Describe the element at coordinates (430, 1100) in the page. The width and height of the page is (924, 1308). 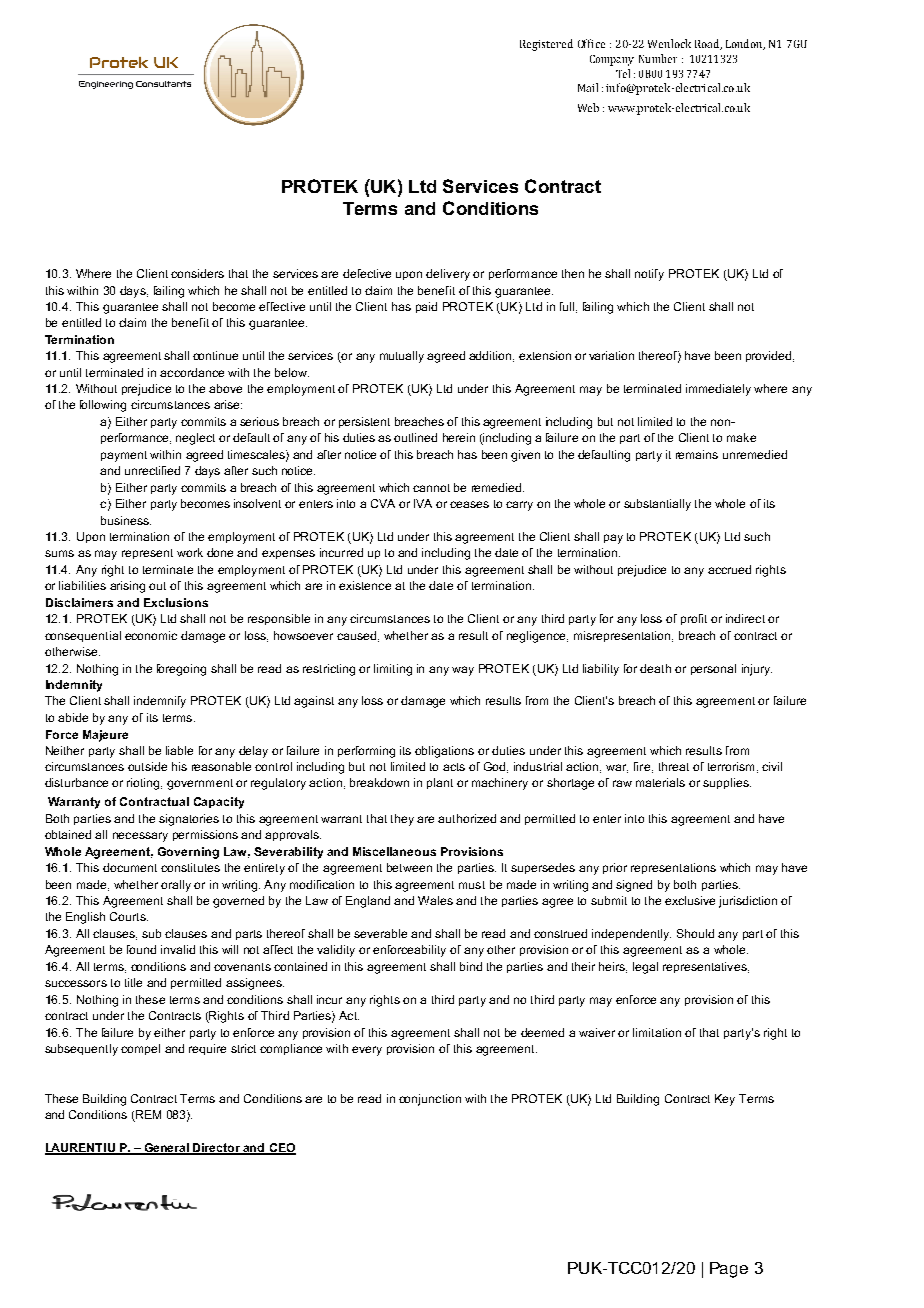
I see `conjunction` at that location.
